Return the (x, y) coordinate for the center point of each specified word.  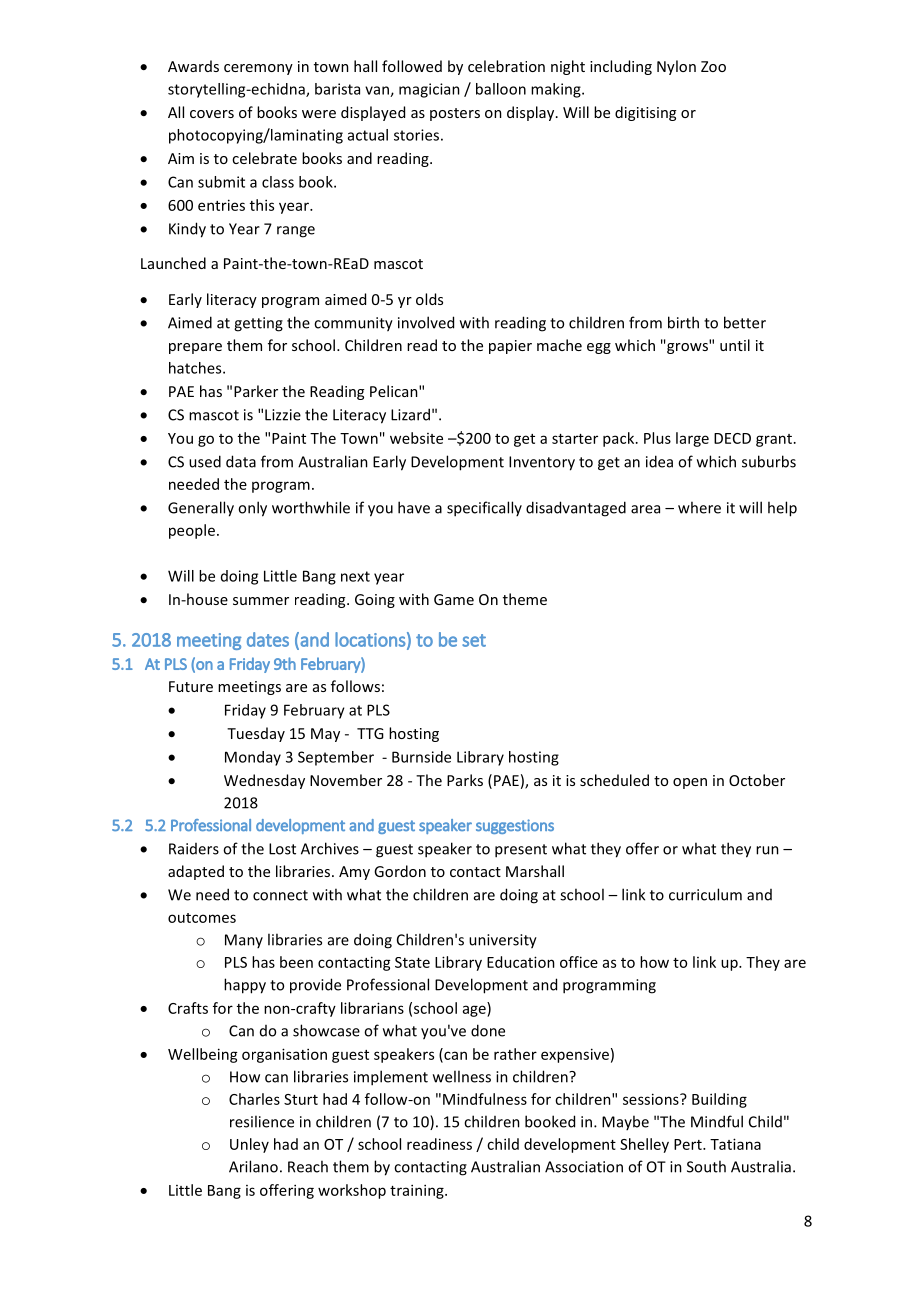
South (706, 1166)
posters (455, 114)
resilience (262, 1121)
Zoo (713, 66)
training (418, 1191)
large (692, 439)
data (241, 461)
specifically (484, 509)
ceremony (258, 69)
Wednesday (264, 781)
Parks (465, 780)
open (690, 783)
